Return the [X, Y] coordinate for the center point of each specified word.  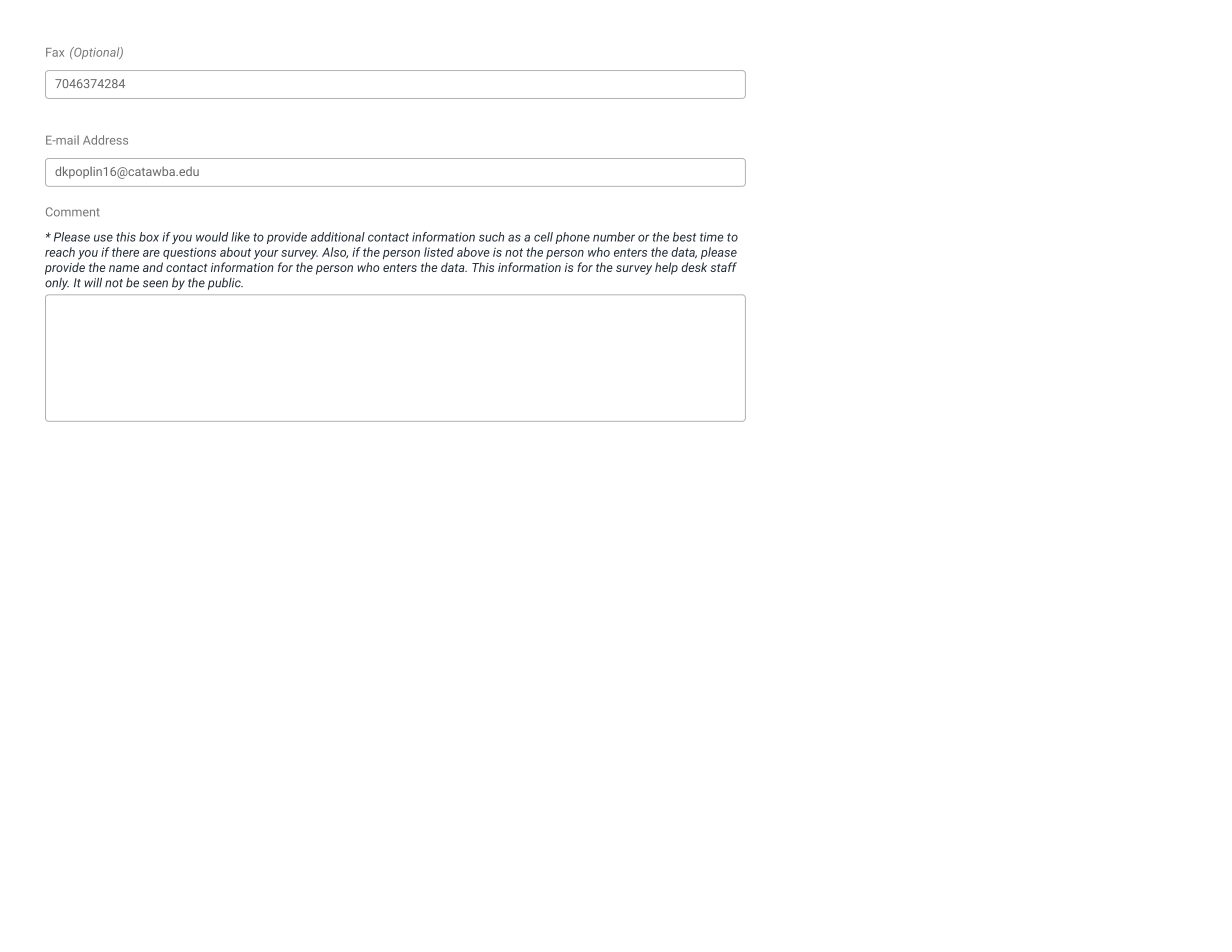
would [212, 237]
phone [572, 238]
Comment [72, 212]
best [684, 237]
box [149, 237]
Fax [55, 52]
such [491, 237]
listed [439, 252]
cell [543, 237]
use [103, 238]
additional [338, 237]
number [614, 237]
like [240, 237]
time [712, 237]
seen [155, 284]
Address [105, 140]
